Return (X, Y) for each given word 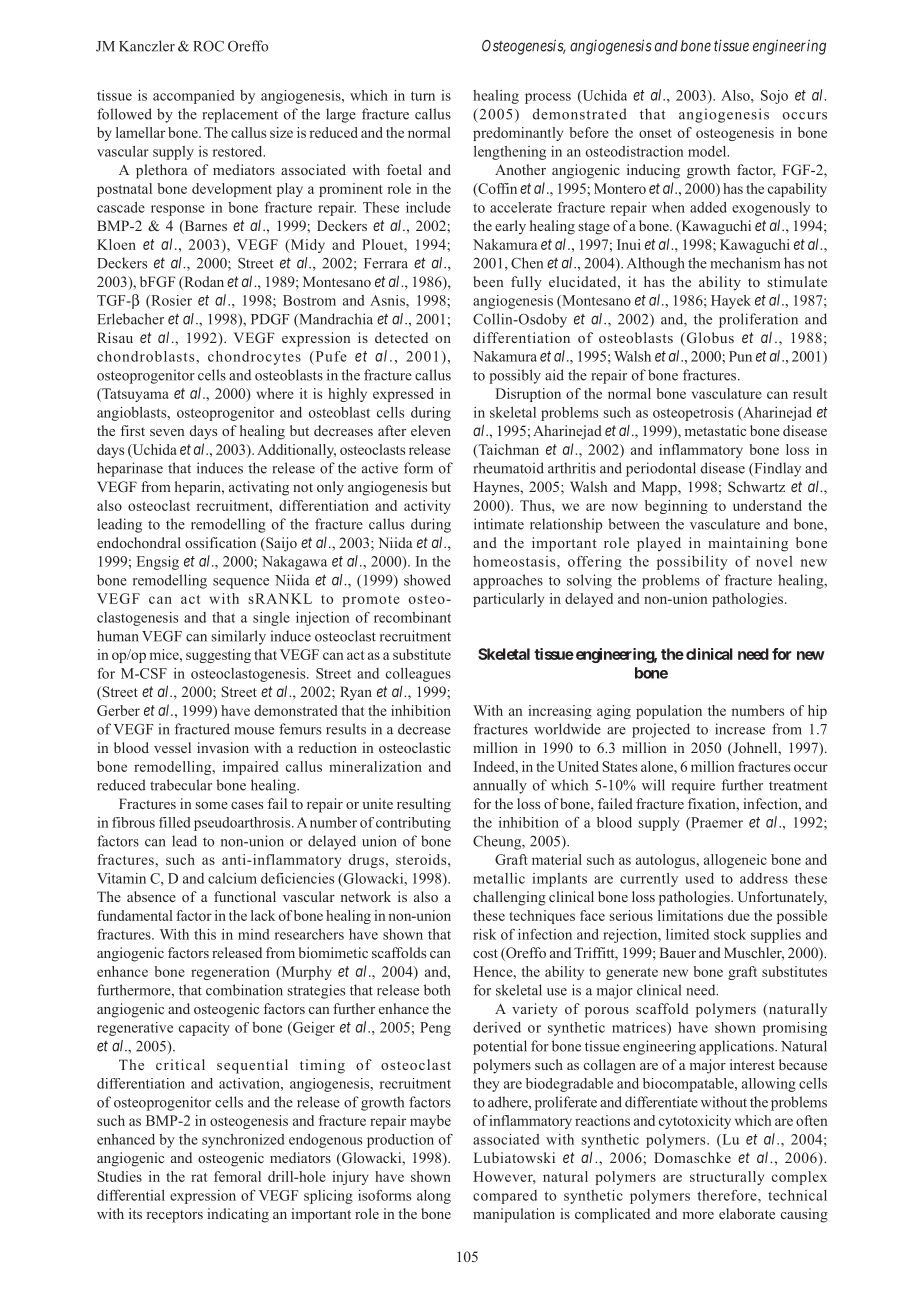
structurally (727, 1178)
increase (740, 729)
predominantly (518, 134)
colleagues (418, 675)
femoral (237, 1176)
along (434, 1197)
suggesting (218, 656)
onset (655, 133)
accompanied (194, 97)
